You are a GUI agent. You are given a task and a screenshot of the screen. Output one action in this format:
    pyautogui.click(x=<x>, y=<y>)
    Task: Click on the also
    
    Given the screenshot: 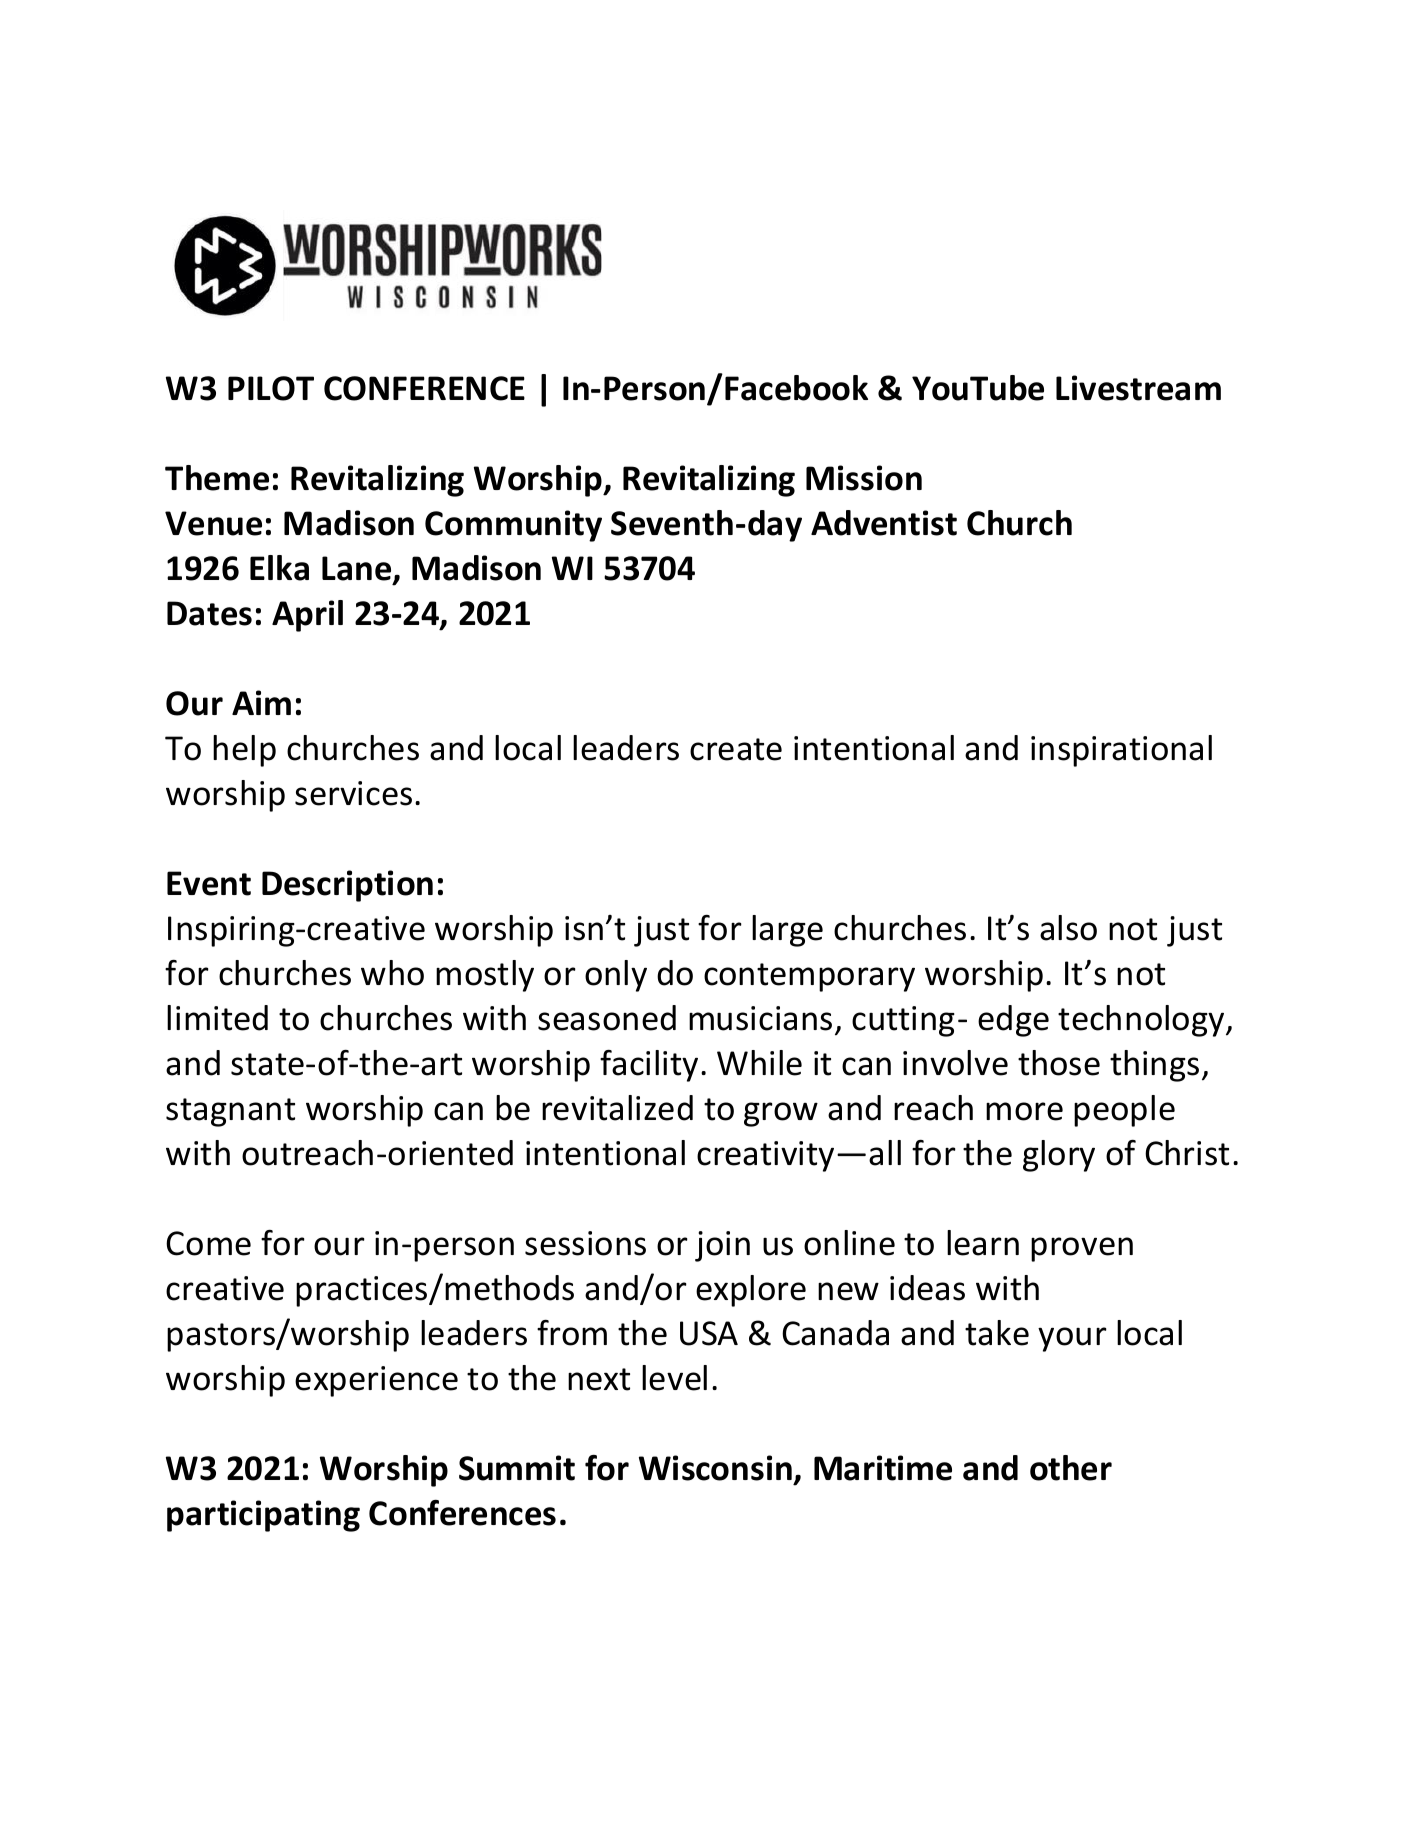 What is the action you would take?
    pyautogui.click(x=1068, y=928)
